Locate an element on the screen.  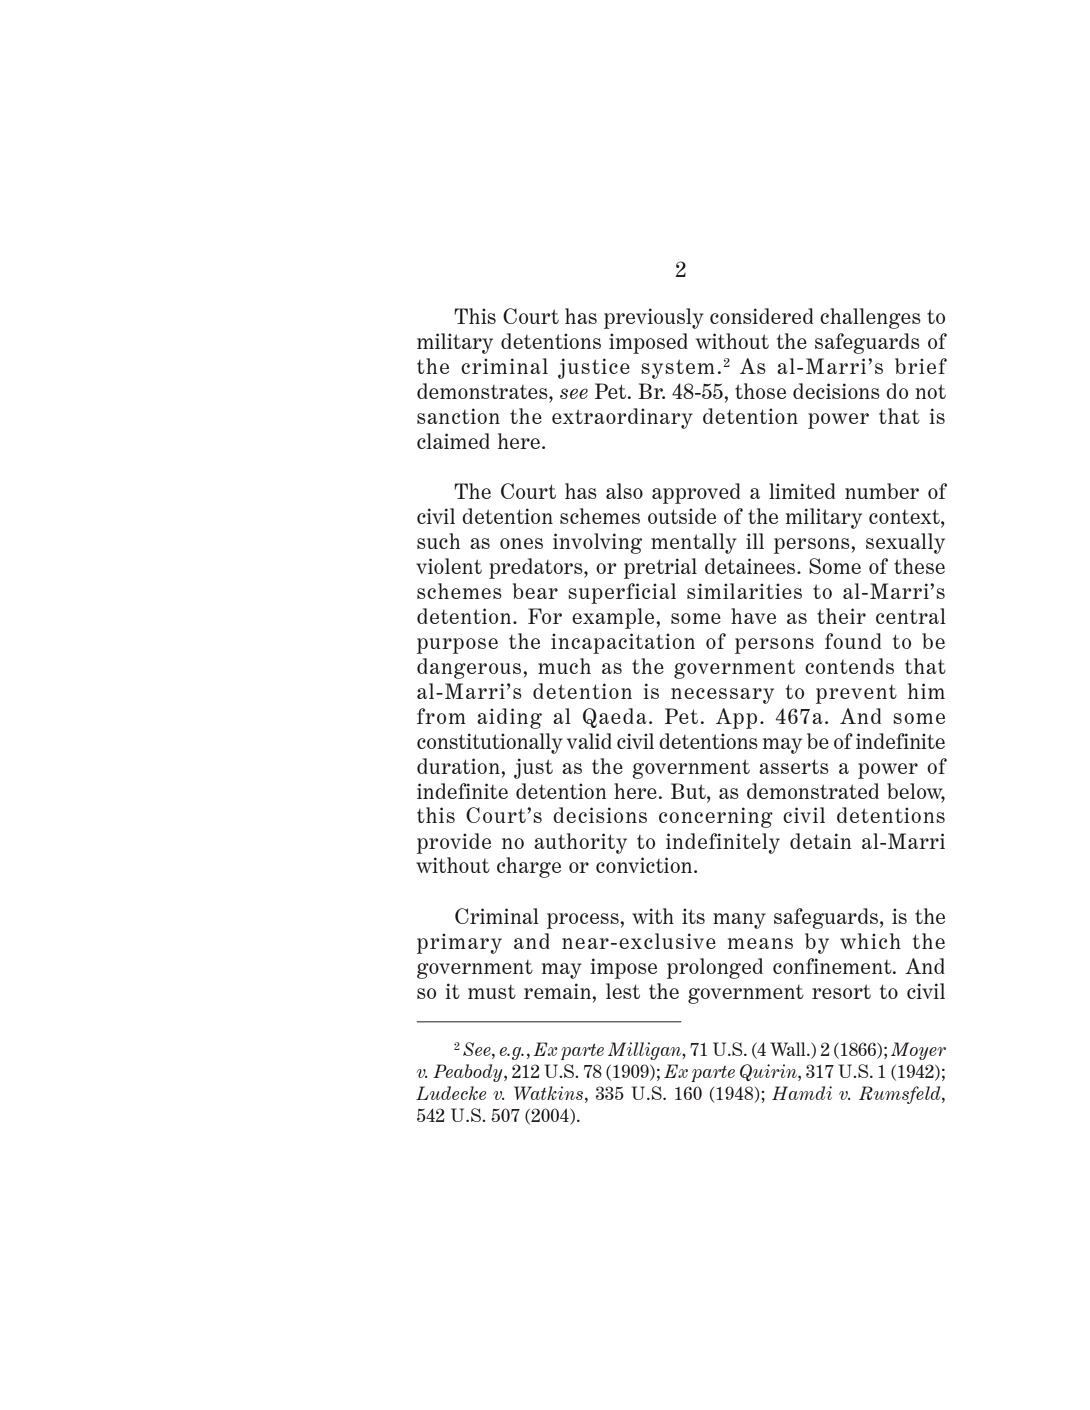
approved is located at coordinates (696, 493).
